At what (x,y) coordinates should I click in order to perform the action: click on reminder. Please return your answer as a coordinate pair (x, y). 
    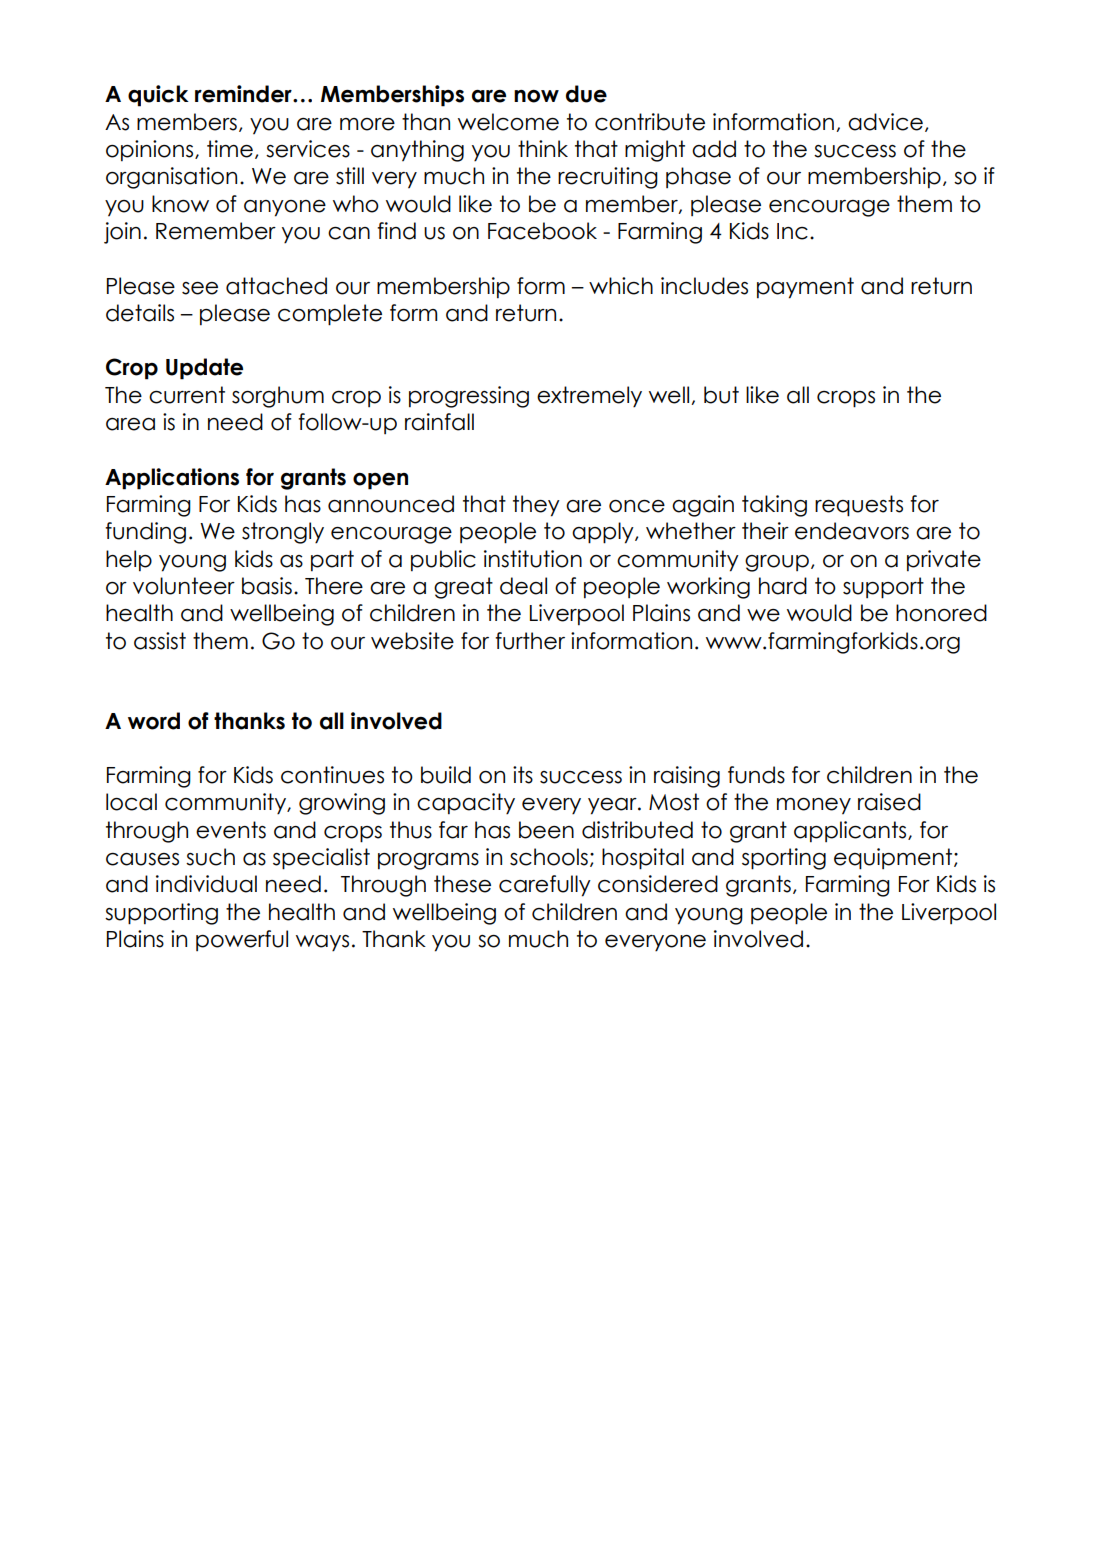
    Looking at the image, I should click on (244, 94).
